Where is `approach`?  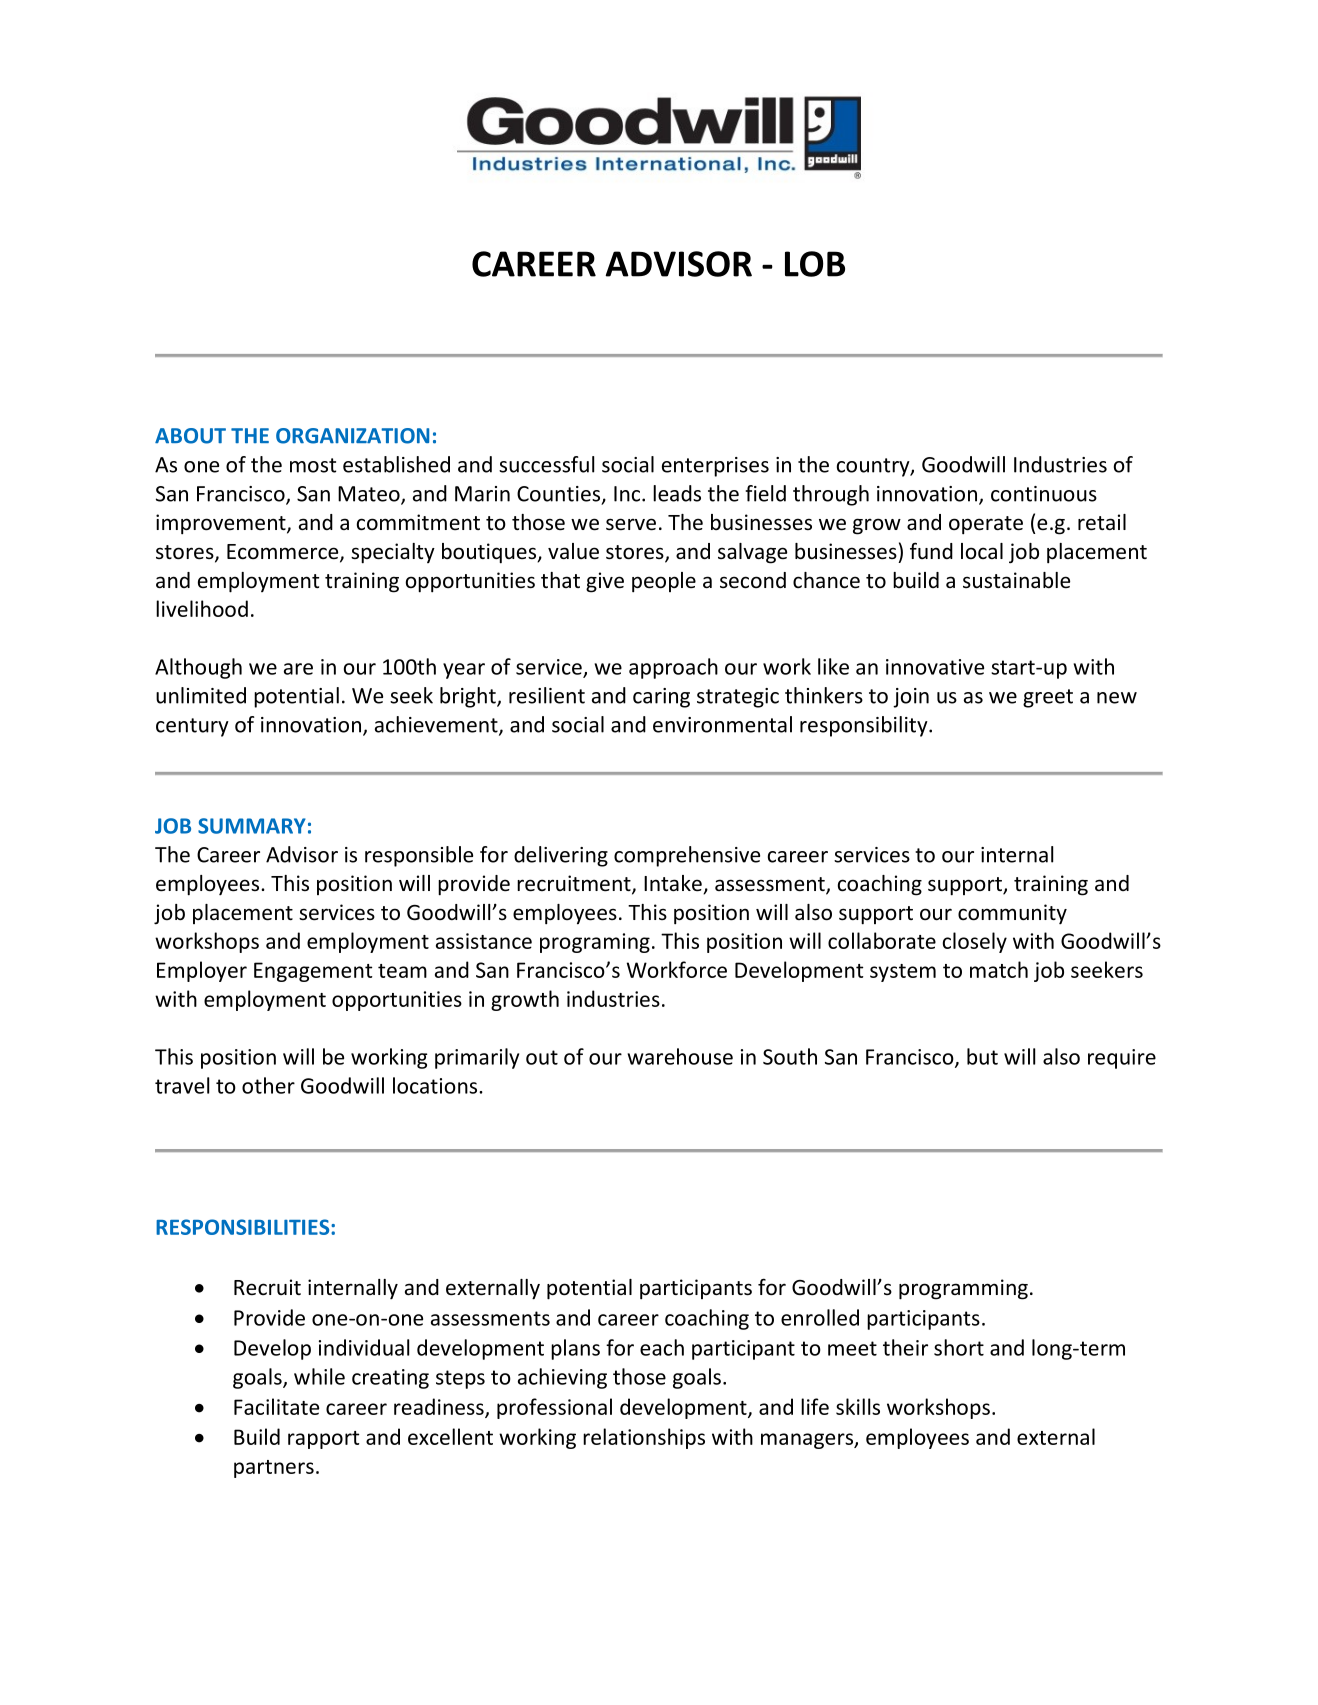
approach is located at coordinates (673, 668).
